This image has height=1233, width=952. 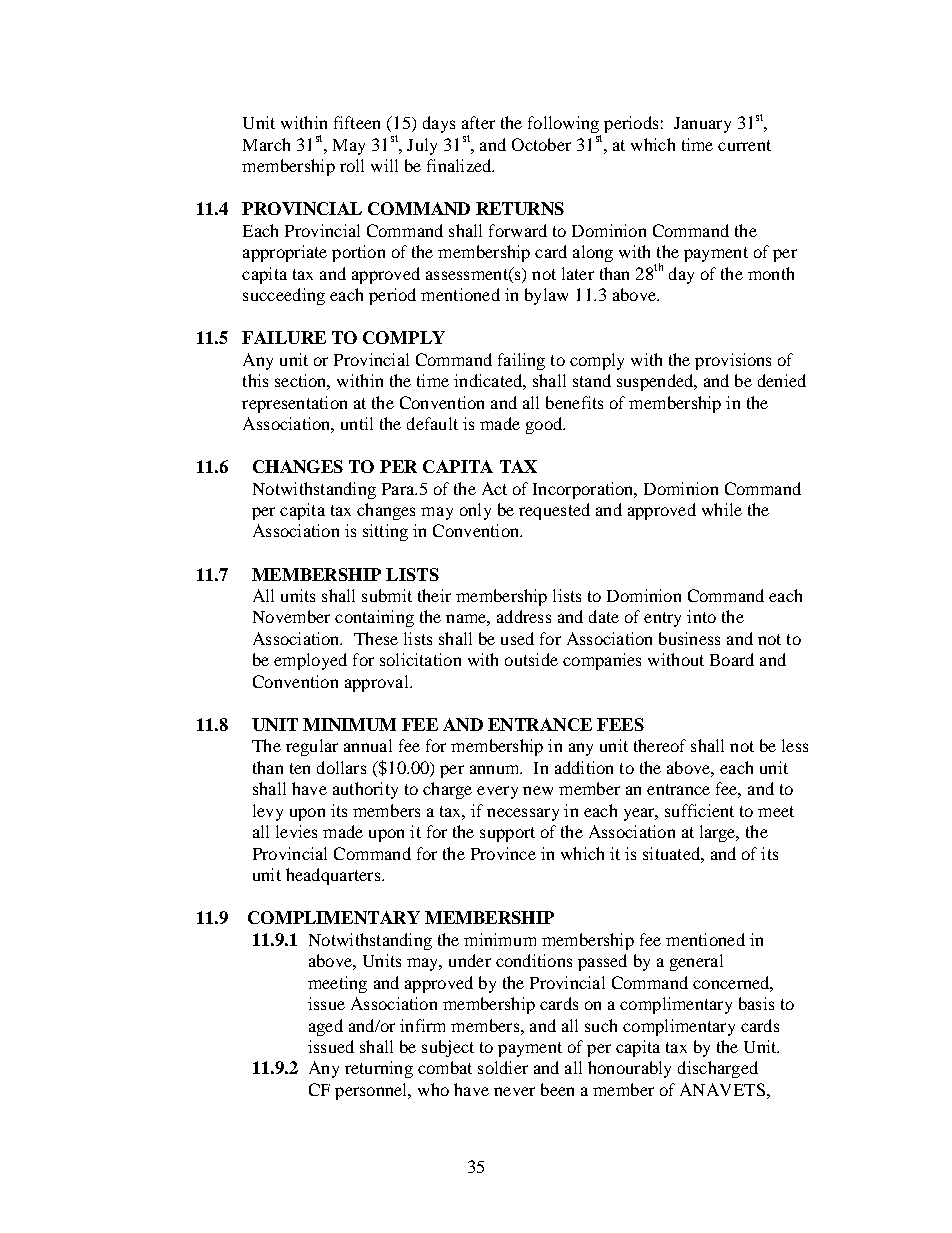 I want to click on October, so click(x=541, y=144).
